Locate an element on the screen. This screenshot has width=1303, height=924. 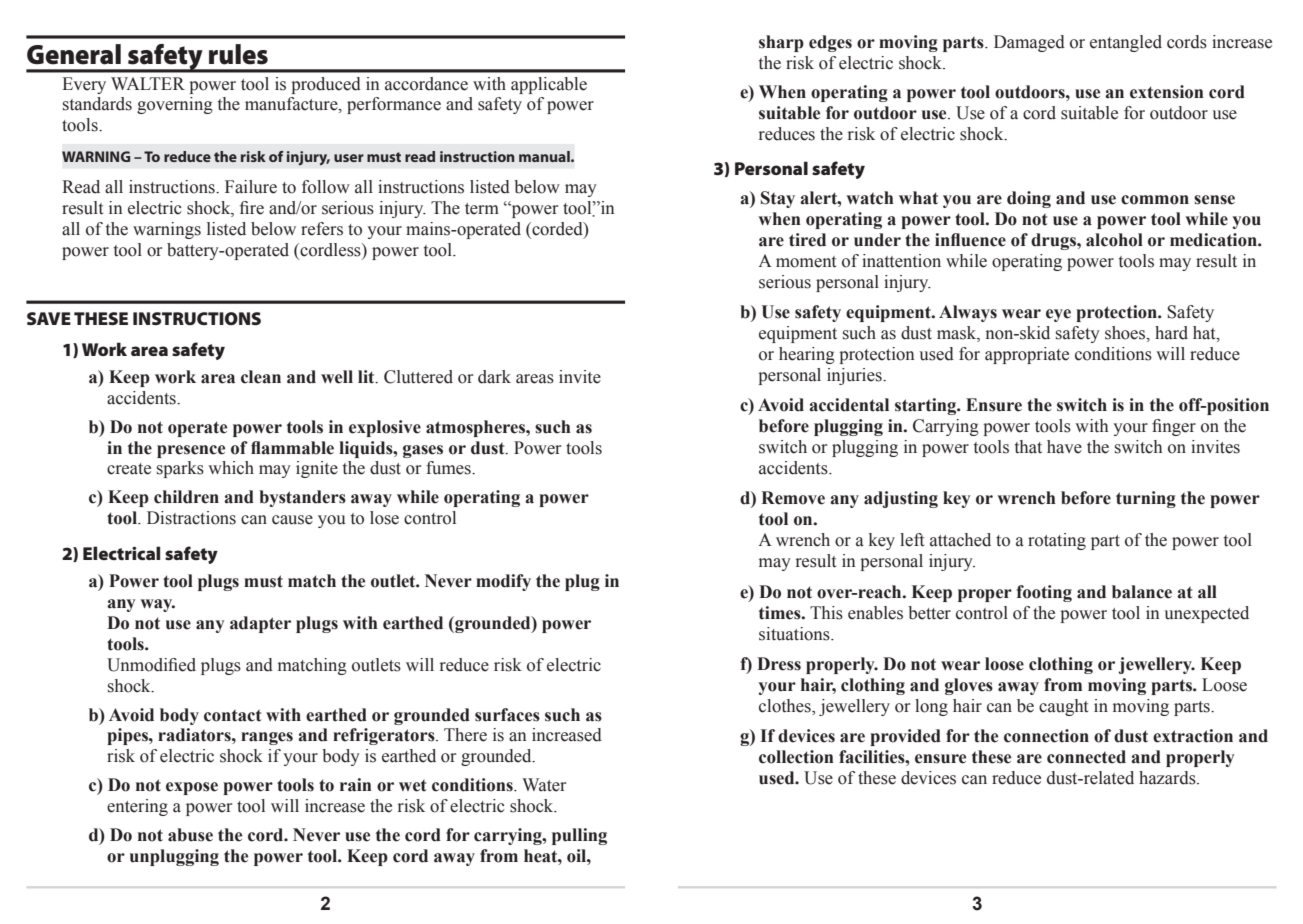
refers is located at coordinates (322, 229).
